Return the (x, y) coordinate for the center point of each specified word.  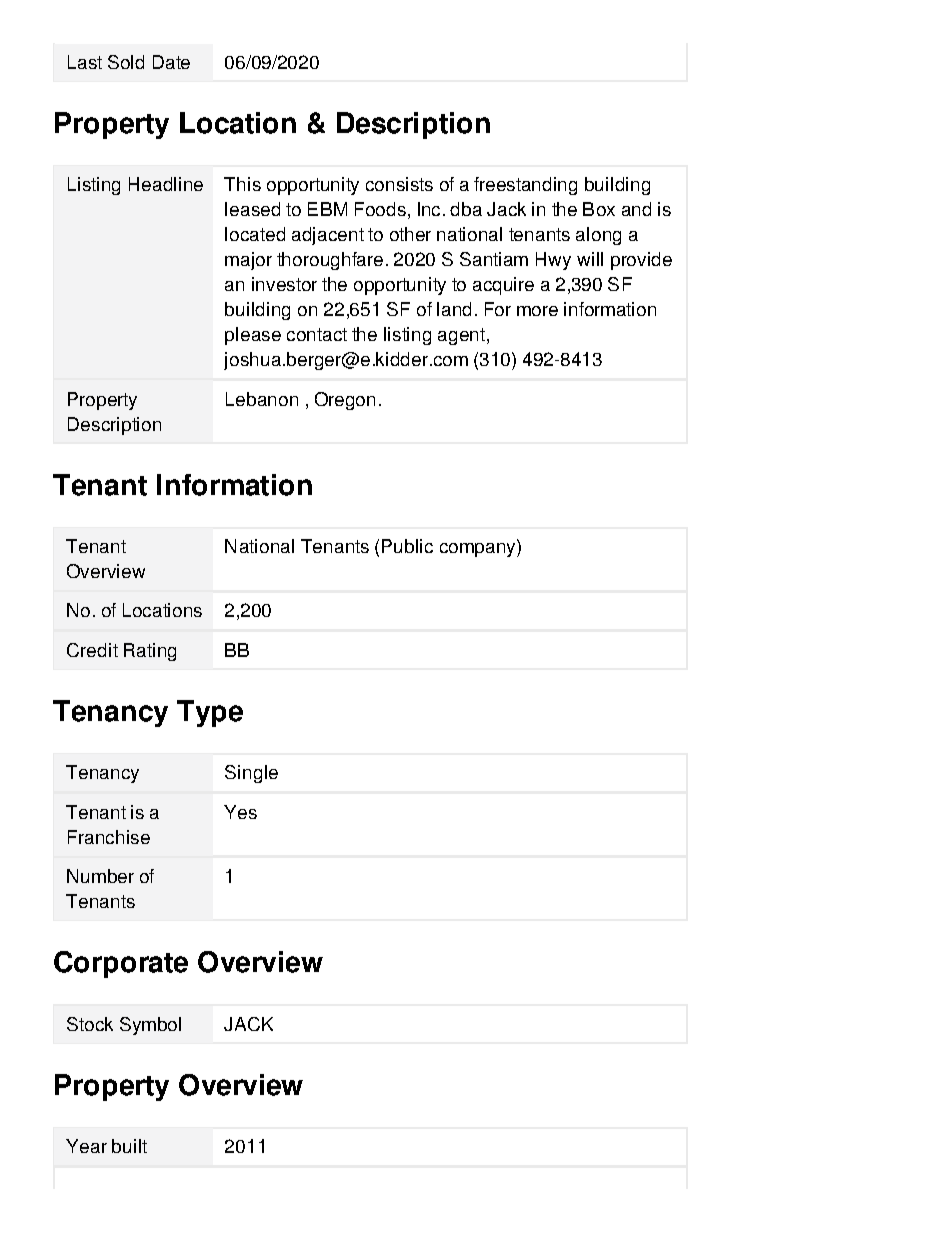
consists (399, 184)
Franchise (109, 837)
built (129, 1146)
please (253, 336)
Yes (240, 812)
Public (407, 546)
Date (171, 62)
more (537, 311)
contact (317, 334)
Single (251, 774)
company (479, 548)
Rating (150, 652)
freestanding (525, 186)
